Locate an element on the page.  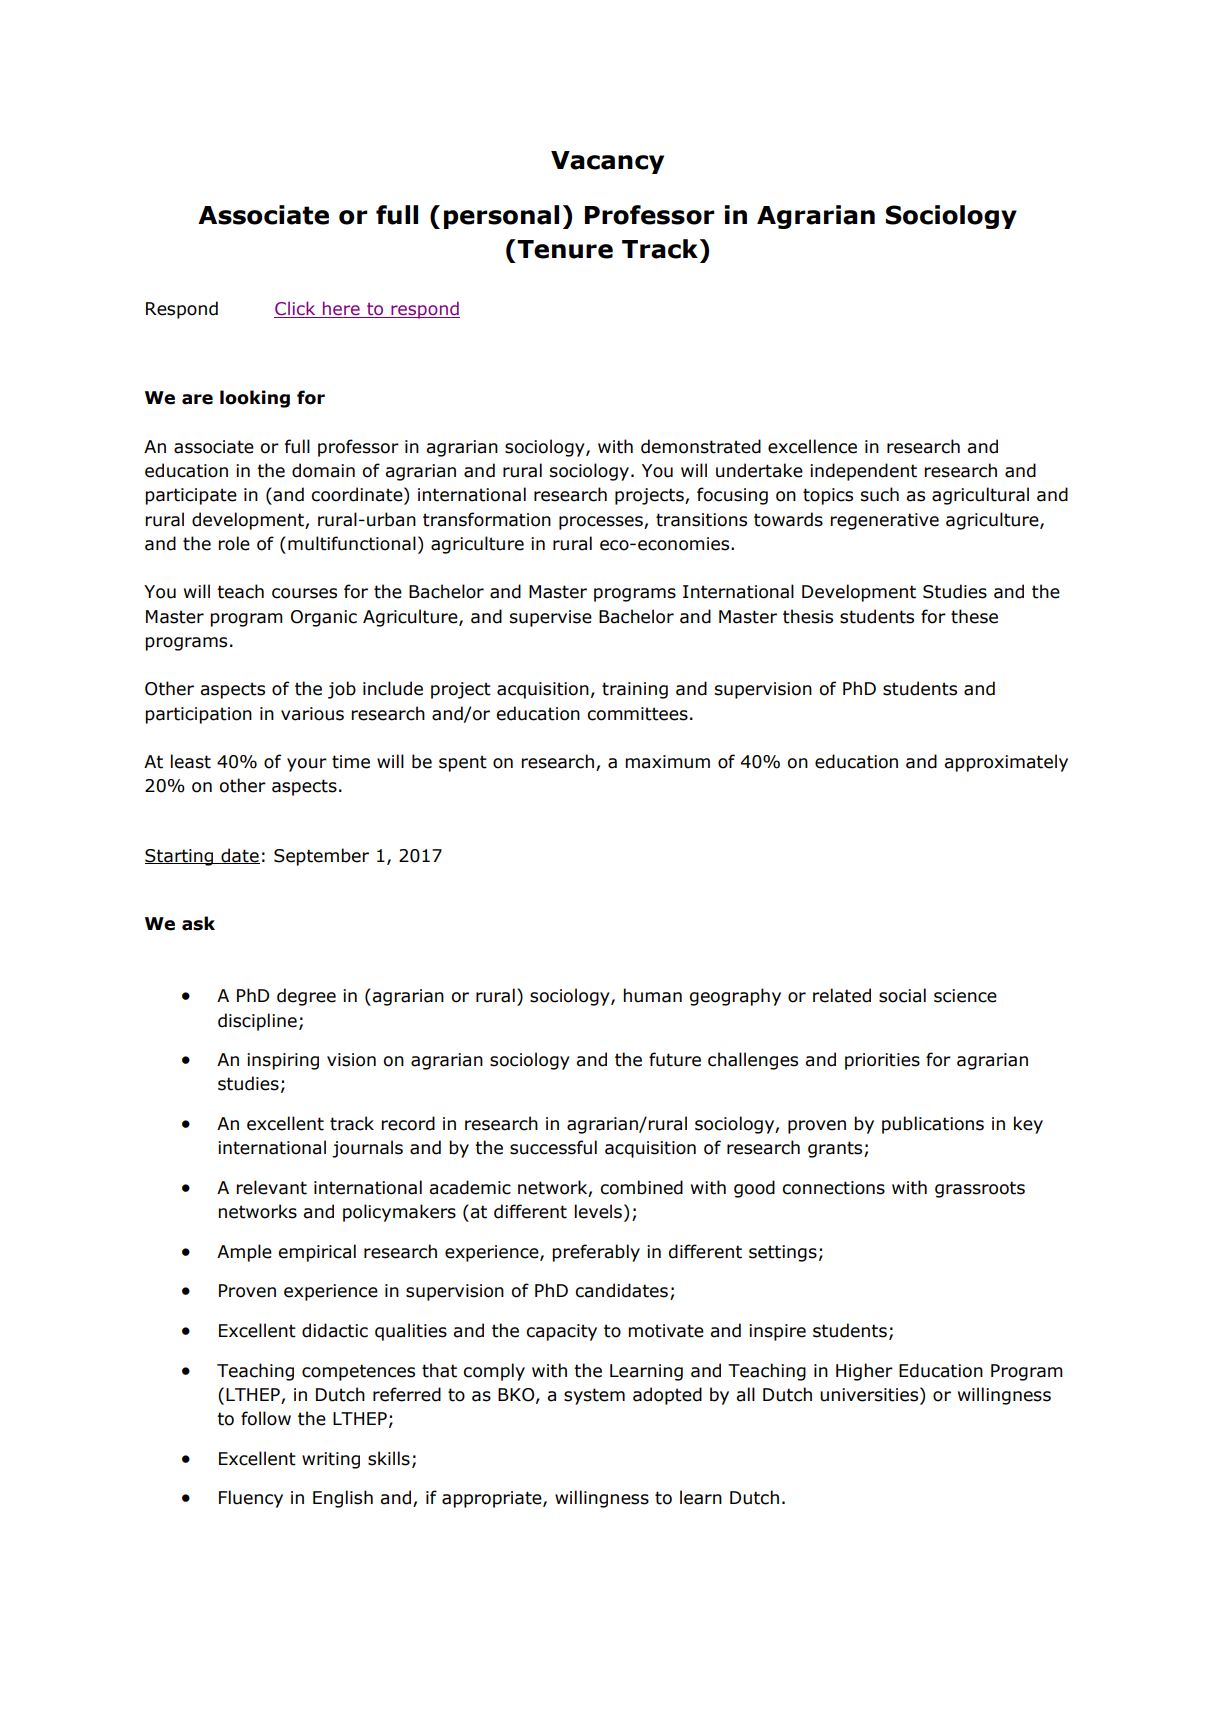
writing is located at coordinates (331, 1460).
